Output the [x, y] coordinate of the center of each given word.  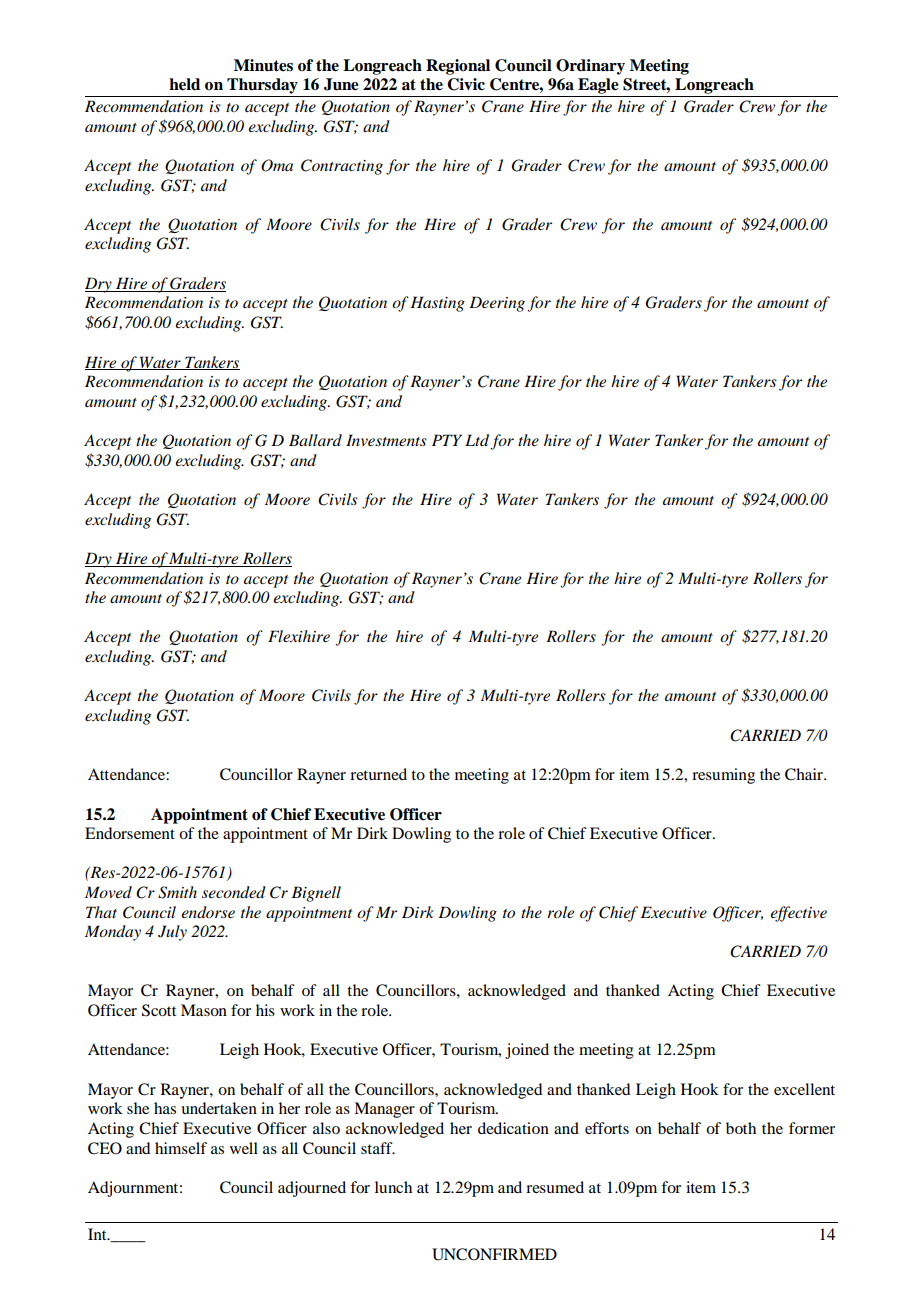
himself [181, 1148]
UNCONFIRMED [494, 1254]
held [184, 84]
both [741, 1128]
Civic [466, 84]
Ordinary [590, 67]
